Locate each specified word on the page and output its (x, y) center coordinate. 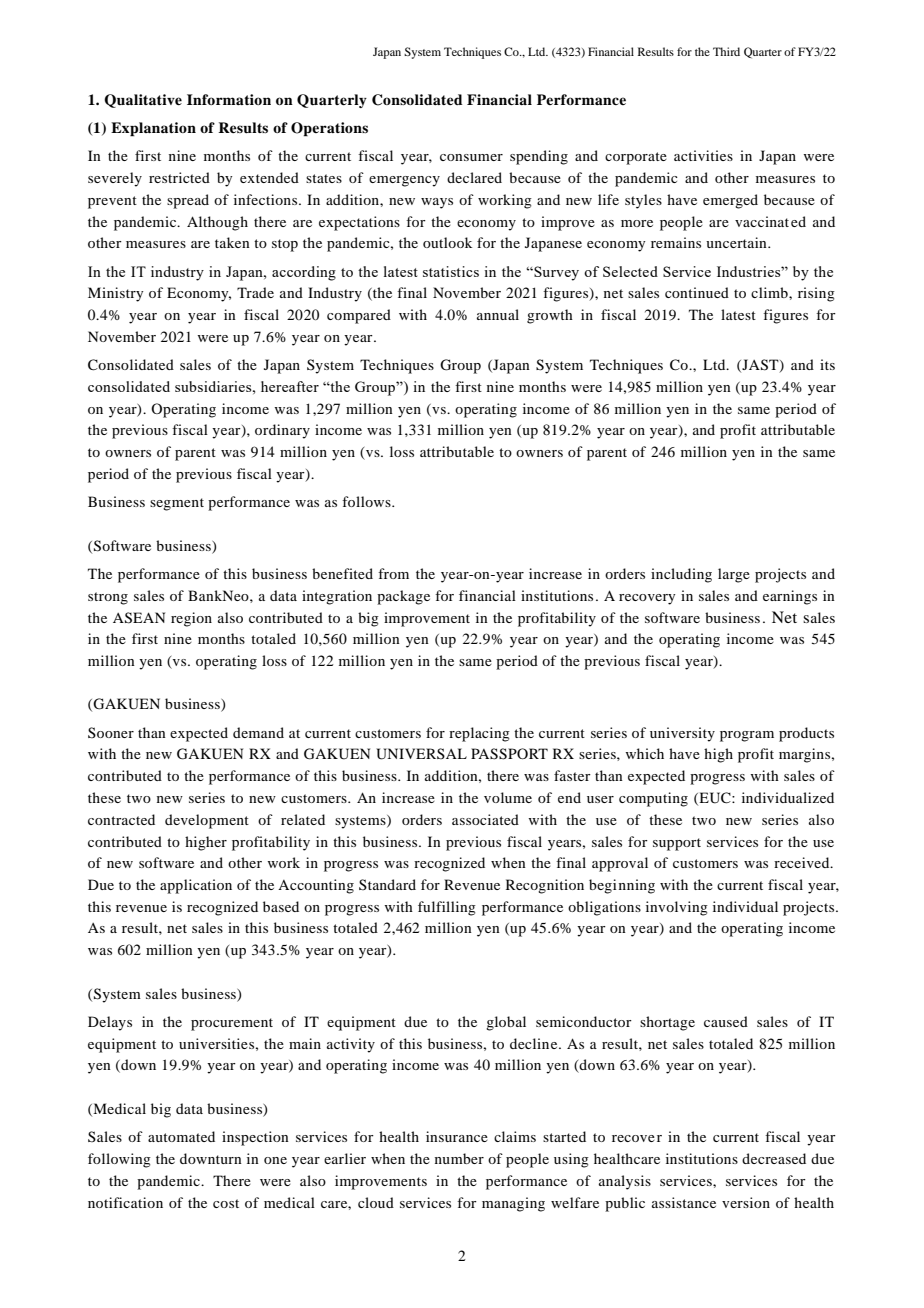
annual (498, 314)
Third (726, 51)
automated (181, 1136)
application (196, 886)
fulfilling (447, 908)
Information (229, 99)
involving (677, 908)
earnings (790, 597)
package (403, 597)
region (191, 619)
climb (770, 292)
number (459, 1158)
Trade (255, 292)
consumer (471, 157)
